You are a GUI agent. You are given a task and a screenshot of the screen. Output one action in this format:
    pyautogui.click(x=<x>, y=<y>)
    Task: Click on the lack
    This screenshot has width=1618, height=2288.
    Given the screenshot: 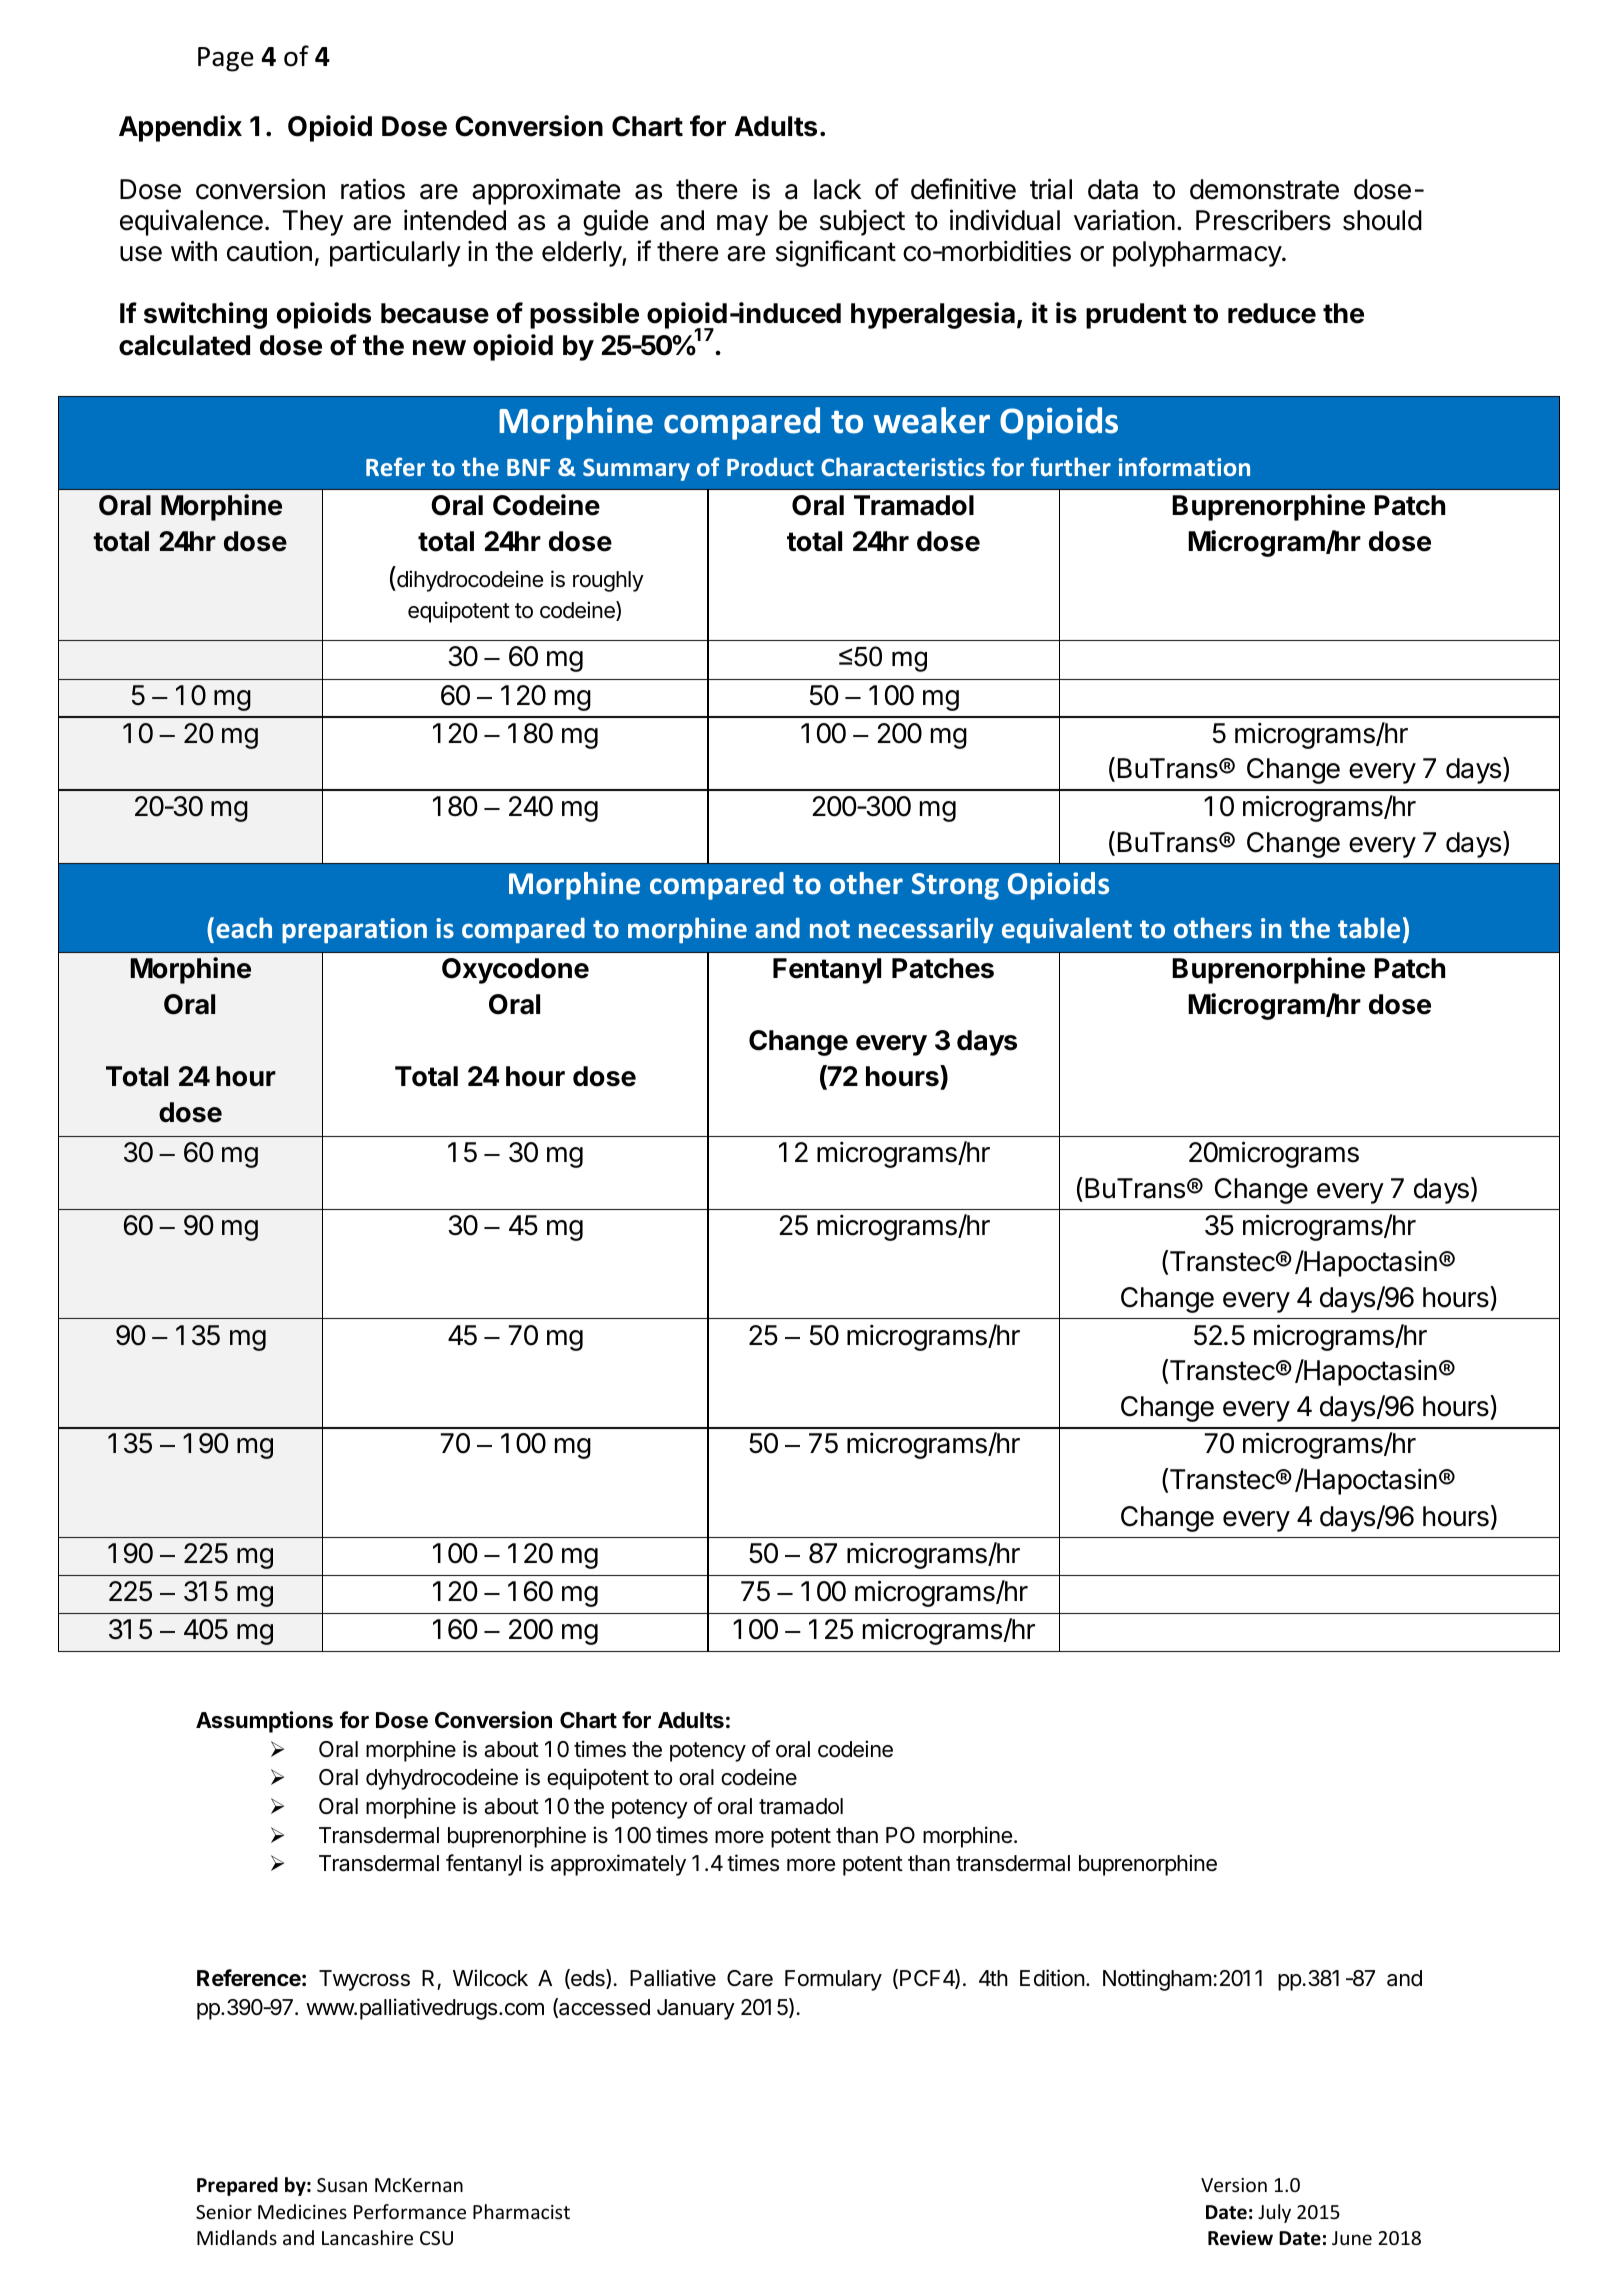 What is the action you would take?
    pyautogui.click(x=837, y=189)
